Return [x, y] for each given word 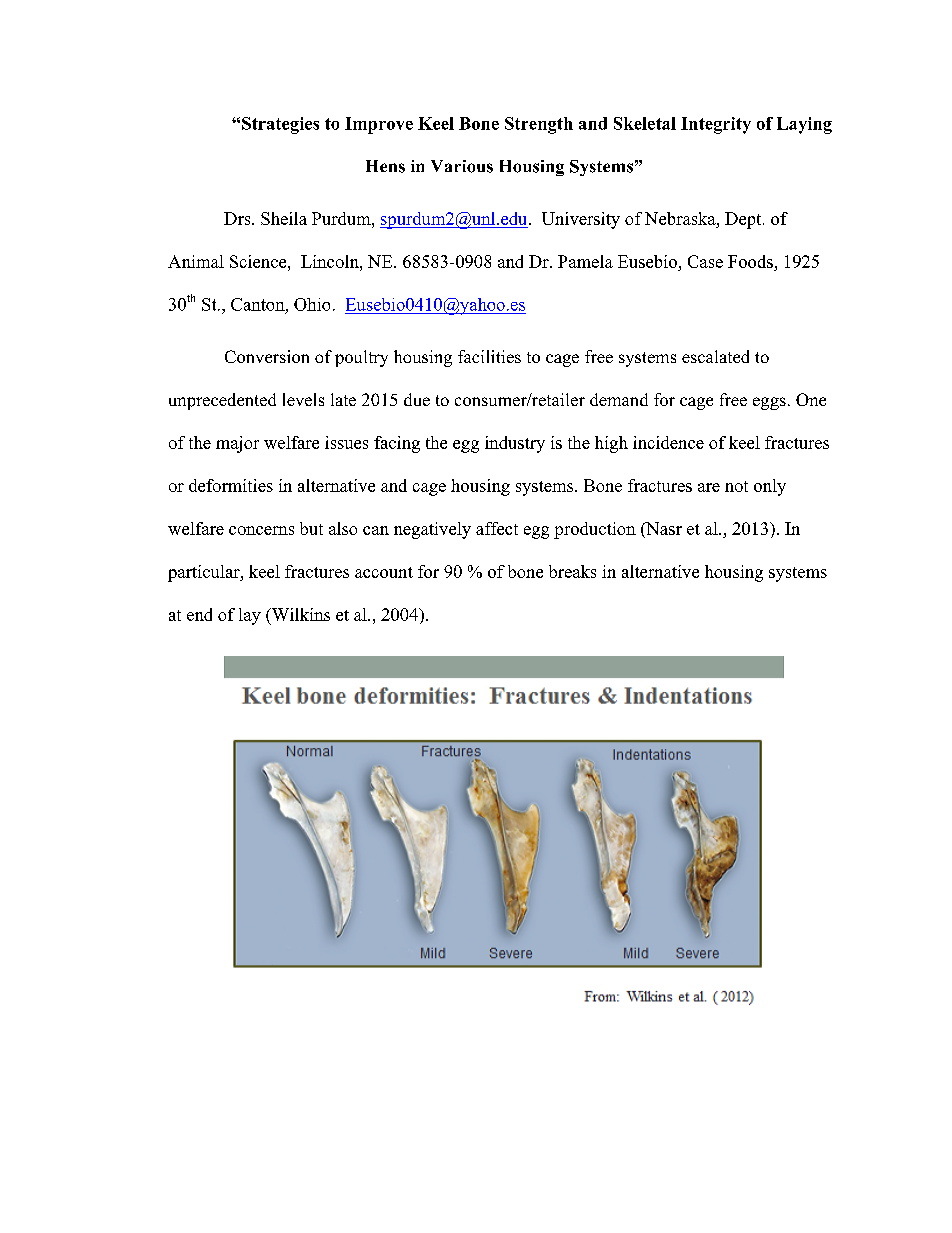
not [736, 486]
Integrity [716, 125]
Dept [744, 220]
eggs [769, 403]
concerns [261, 530]
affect [497, 528]
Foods [750, 261]
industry [515, 444]
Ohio [312, 304]
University [581, 220]
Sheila [284, 218]
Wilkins [299, 614]
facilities [489, 356]
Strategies [280, 125]
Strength [539, 125]
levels [303, 399]
